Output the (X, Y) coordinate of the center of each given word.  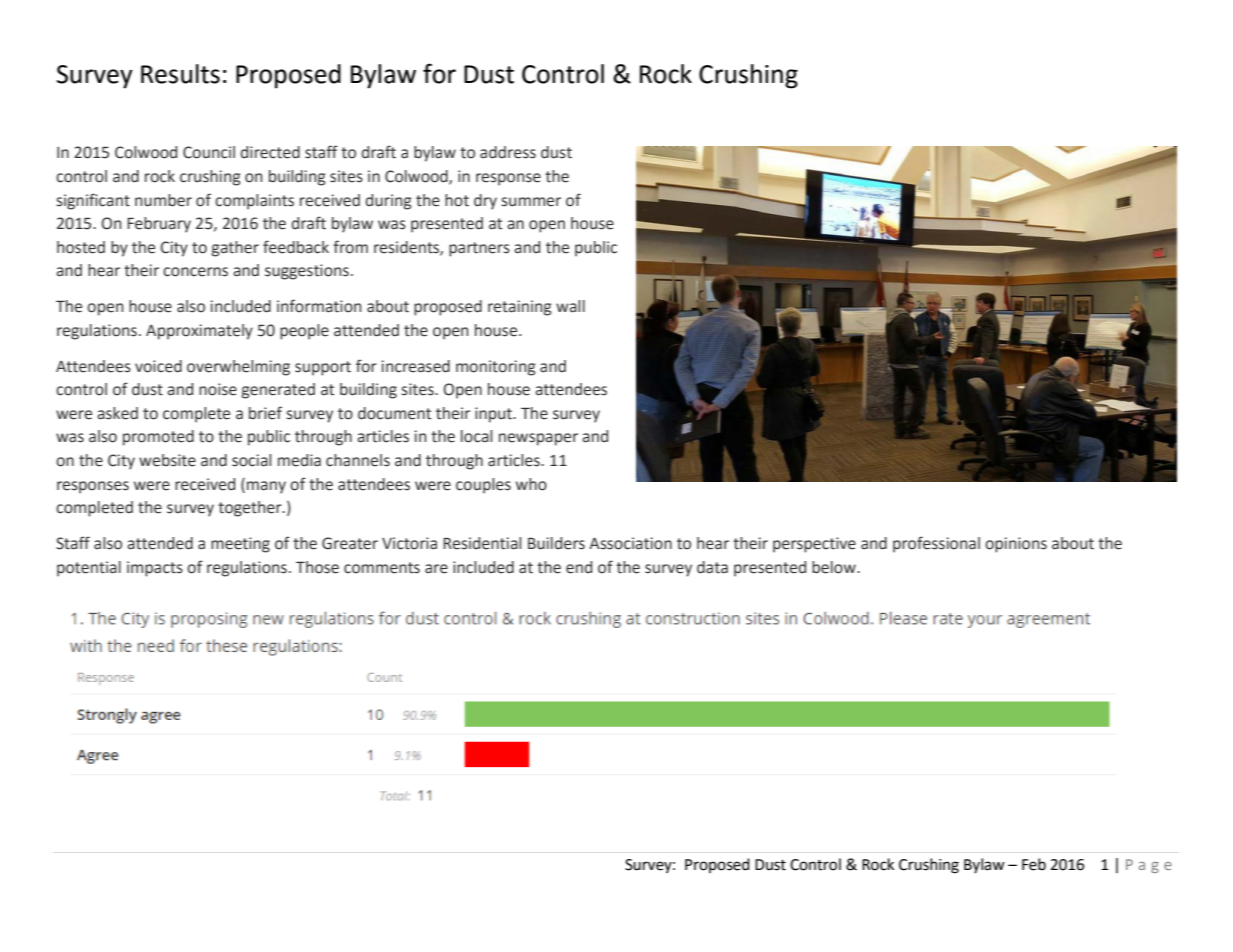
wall (570, 306)
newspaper (538, 439)
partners (479, 249)
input (495, 415)
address (508, 152)
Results (180, 74)
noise (218, 389)
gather (235, 249)
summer (531, 202)
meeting (240, 545)
